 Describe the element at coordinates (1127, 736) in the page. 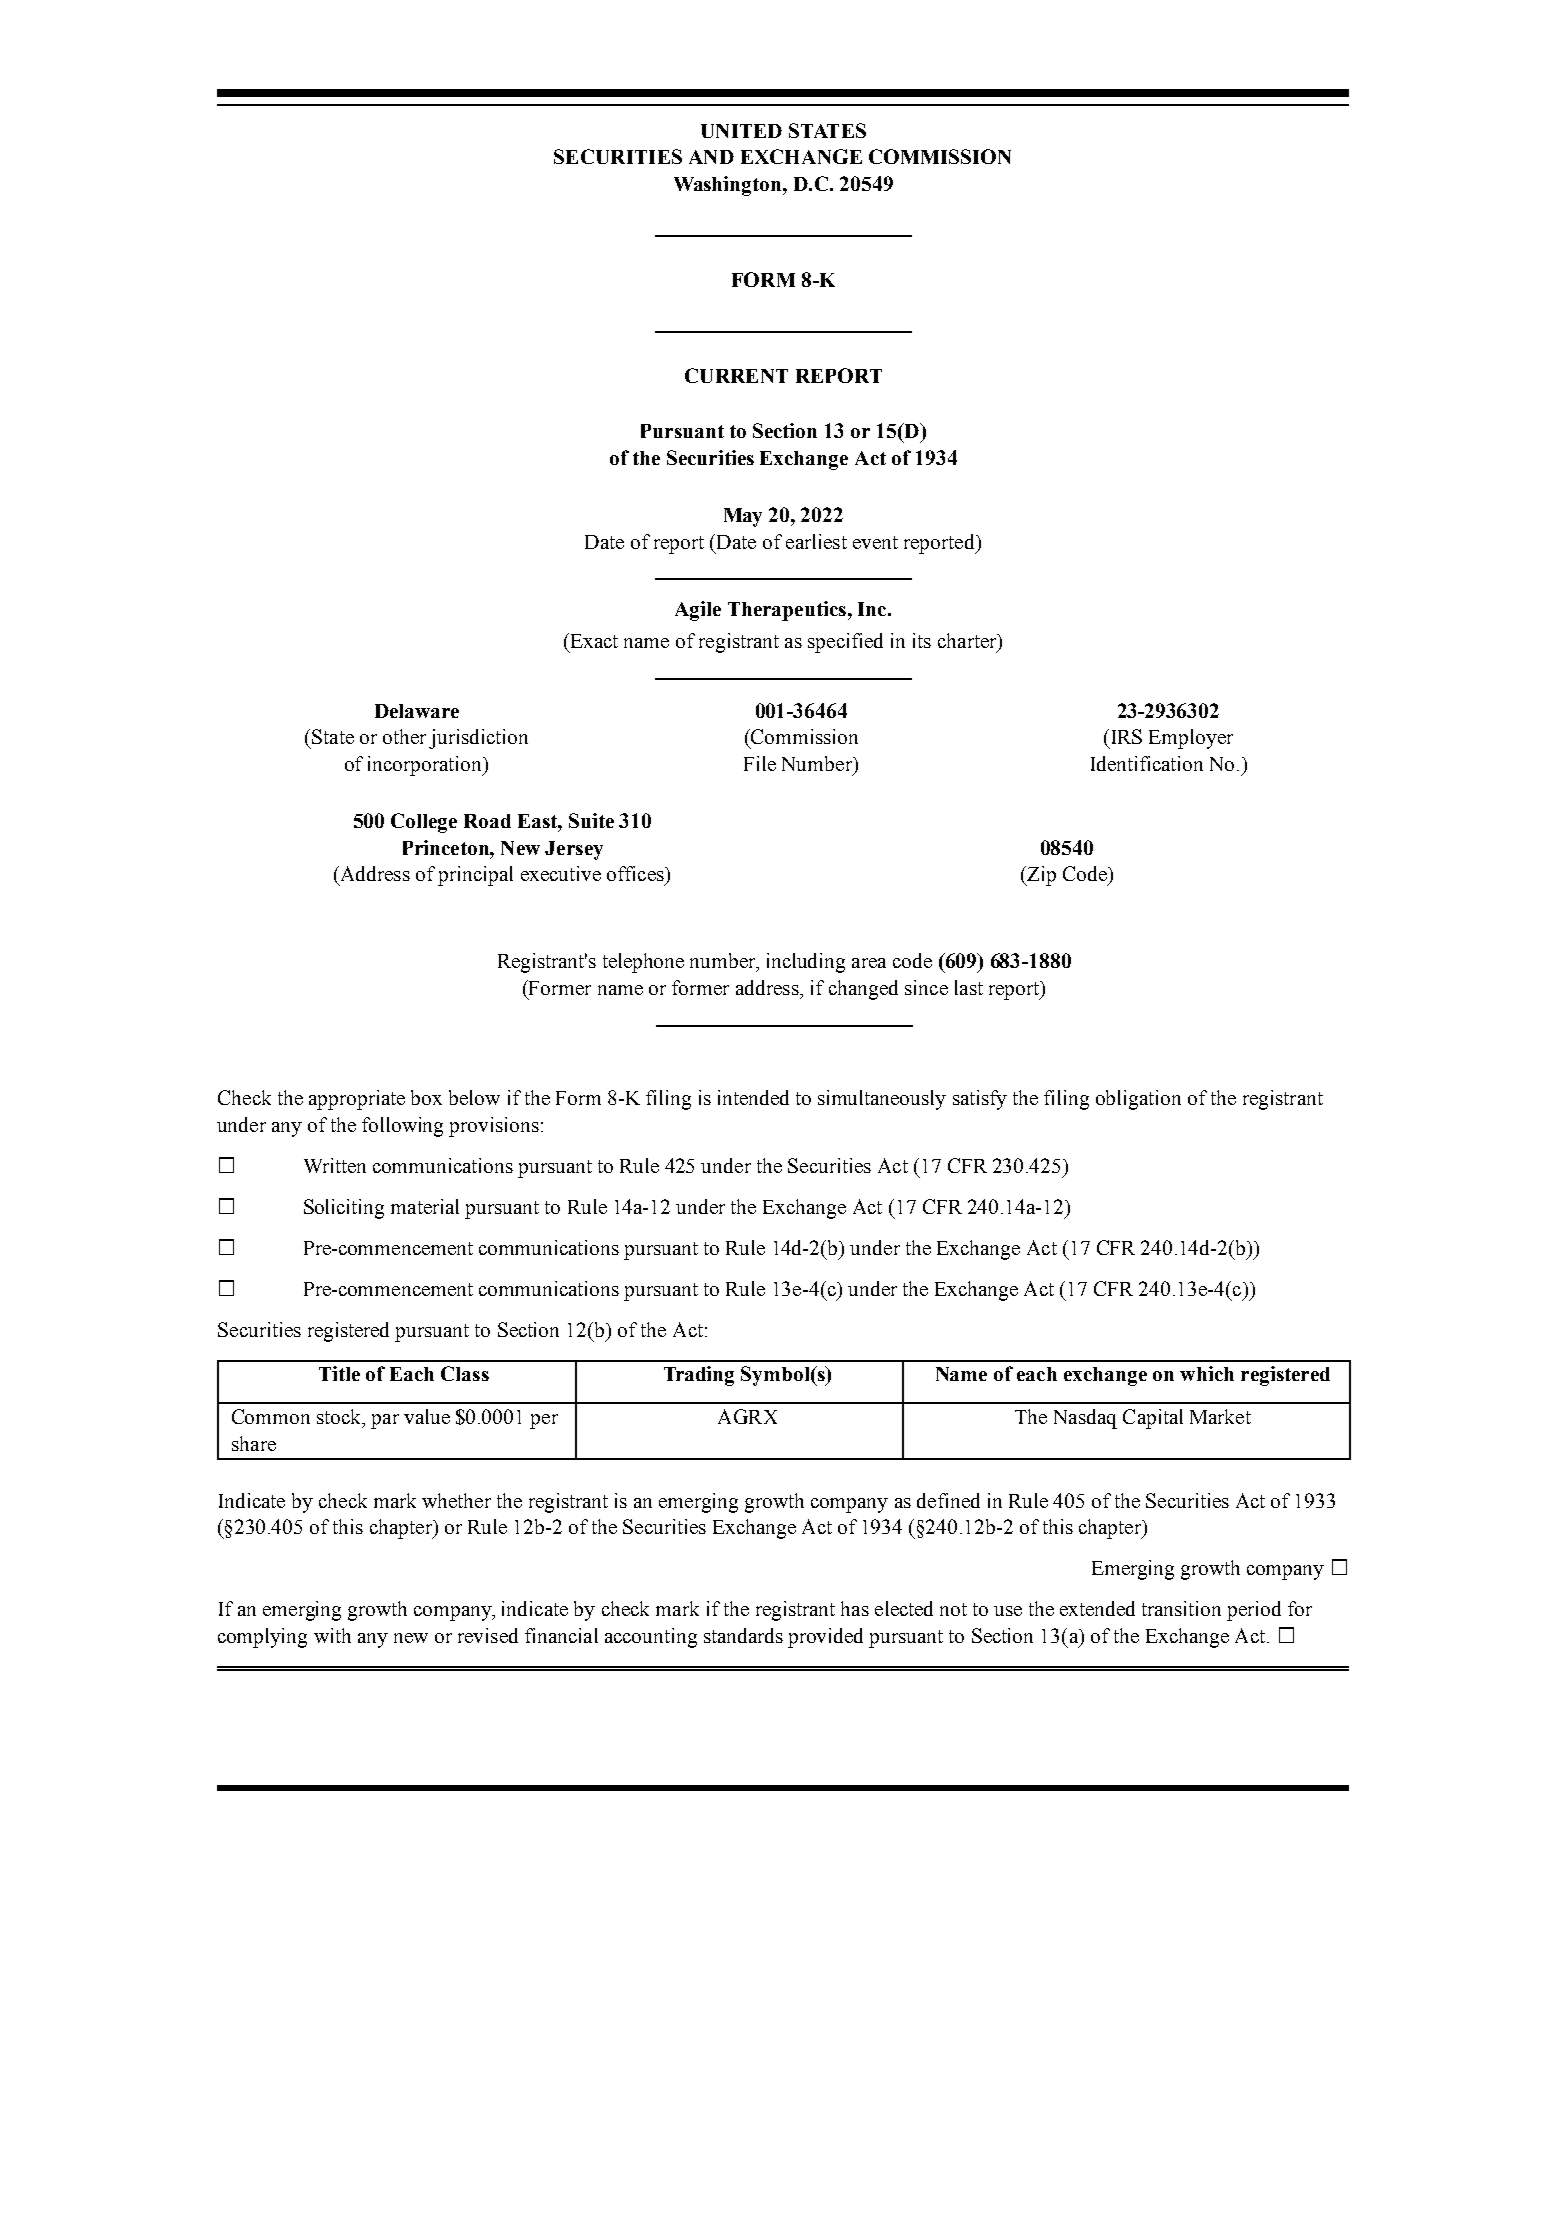

I see `IRS` at that location.
